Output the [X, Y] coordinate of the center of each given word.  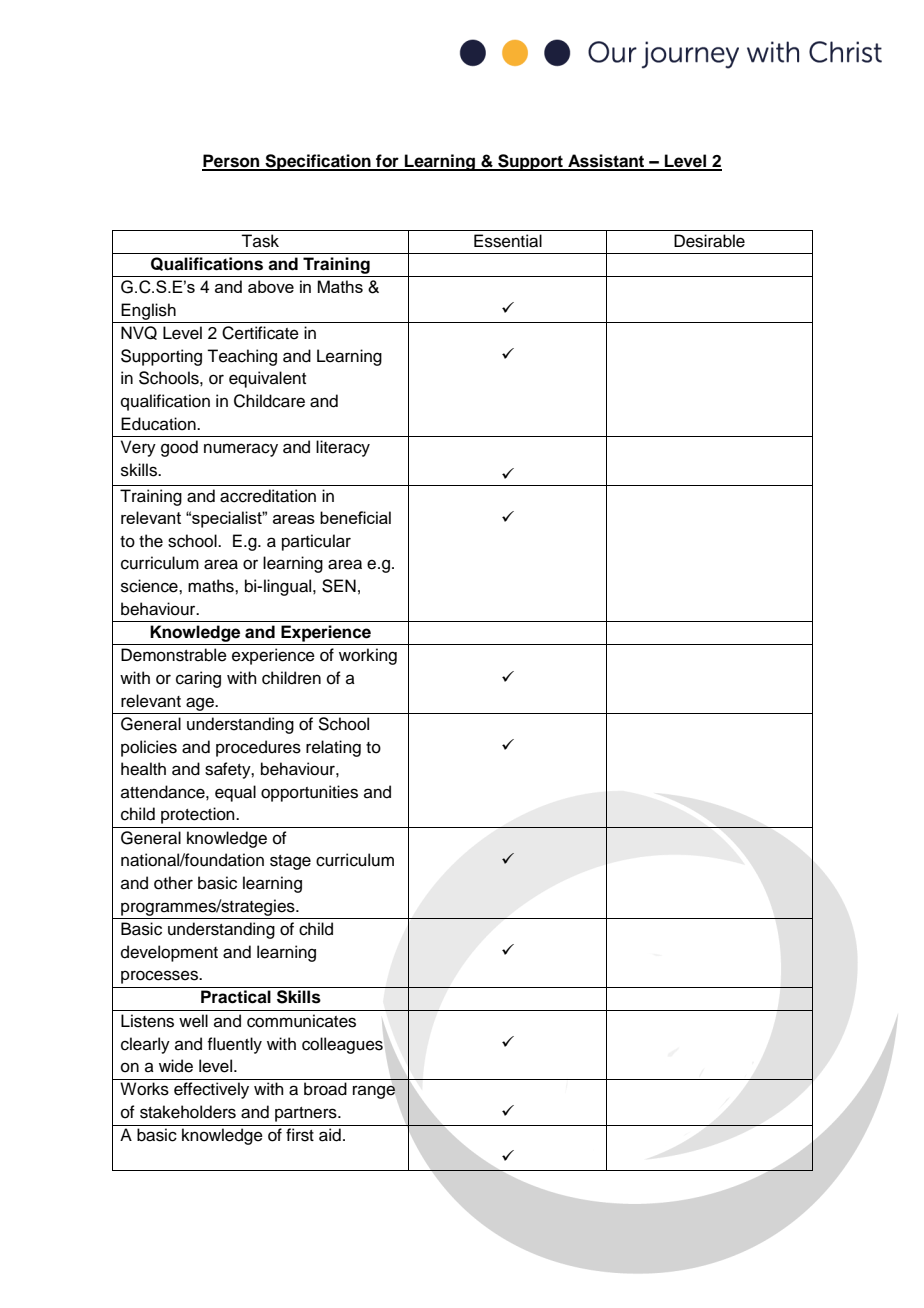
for [387, 162]
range [374, 1092]
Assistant [606, 162]
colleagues [342, 1045]
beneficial [355, 517]
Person [232, 162]
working [368, 656]
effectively [211, 1090]
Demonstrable [174, 655]
